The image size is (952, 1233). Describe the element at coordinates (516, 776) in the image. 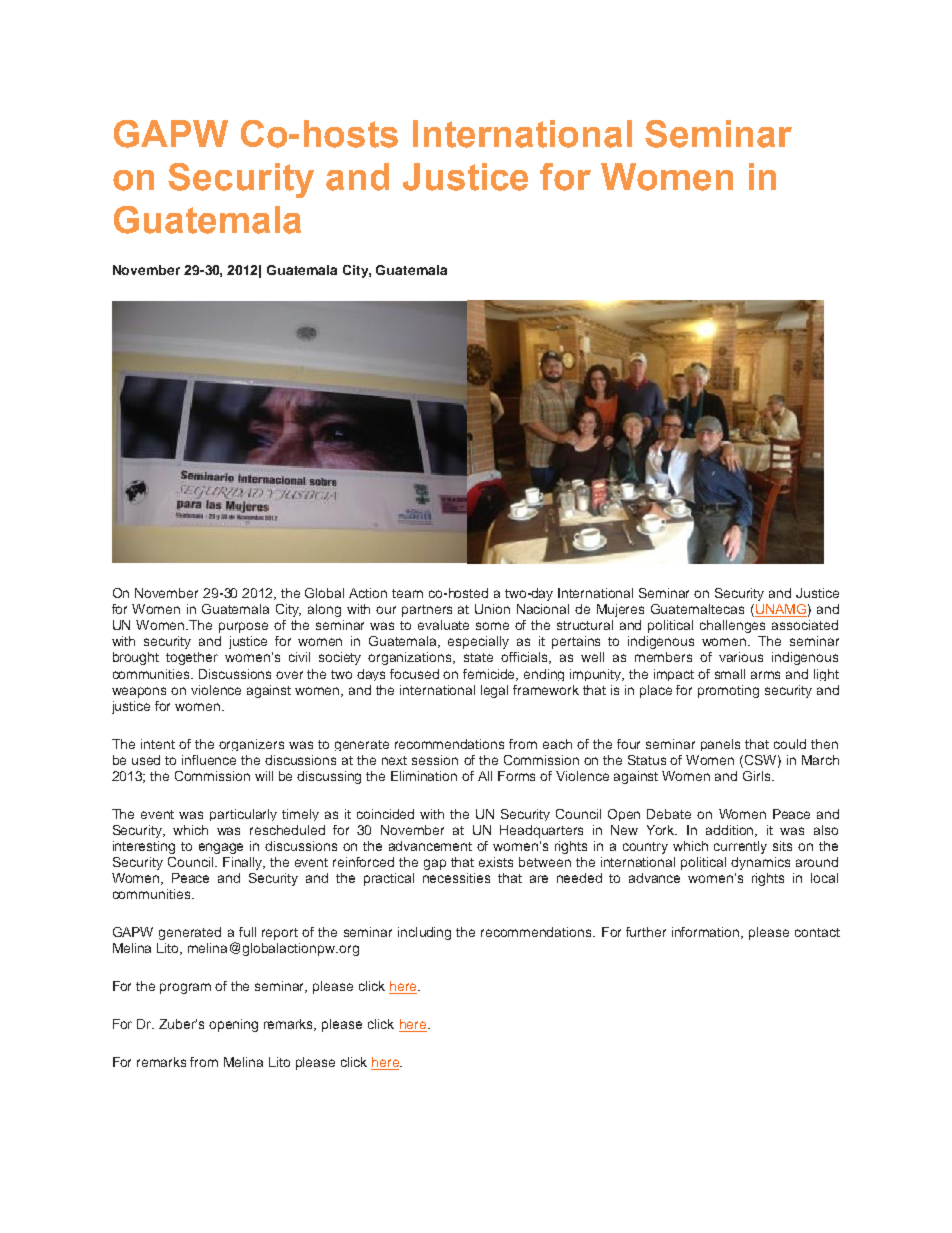

I see `Forms` at that location.
